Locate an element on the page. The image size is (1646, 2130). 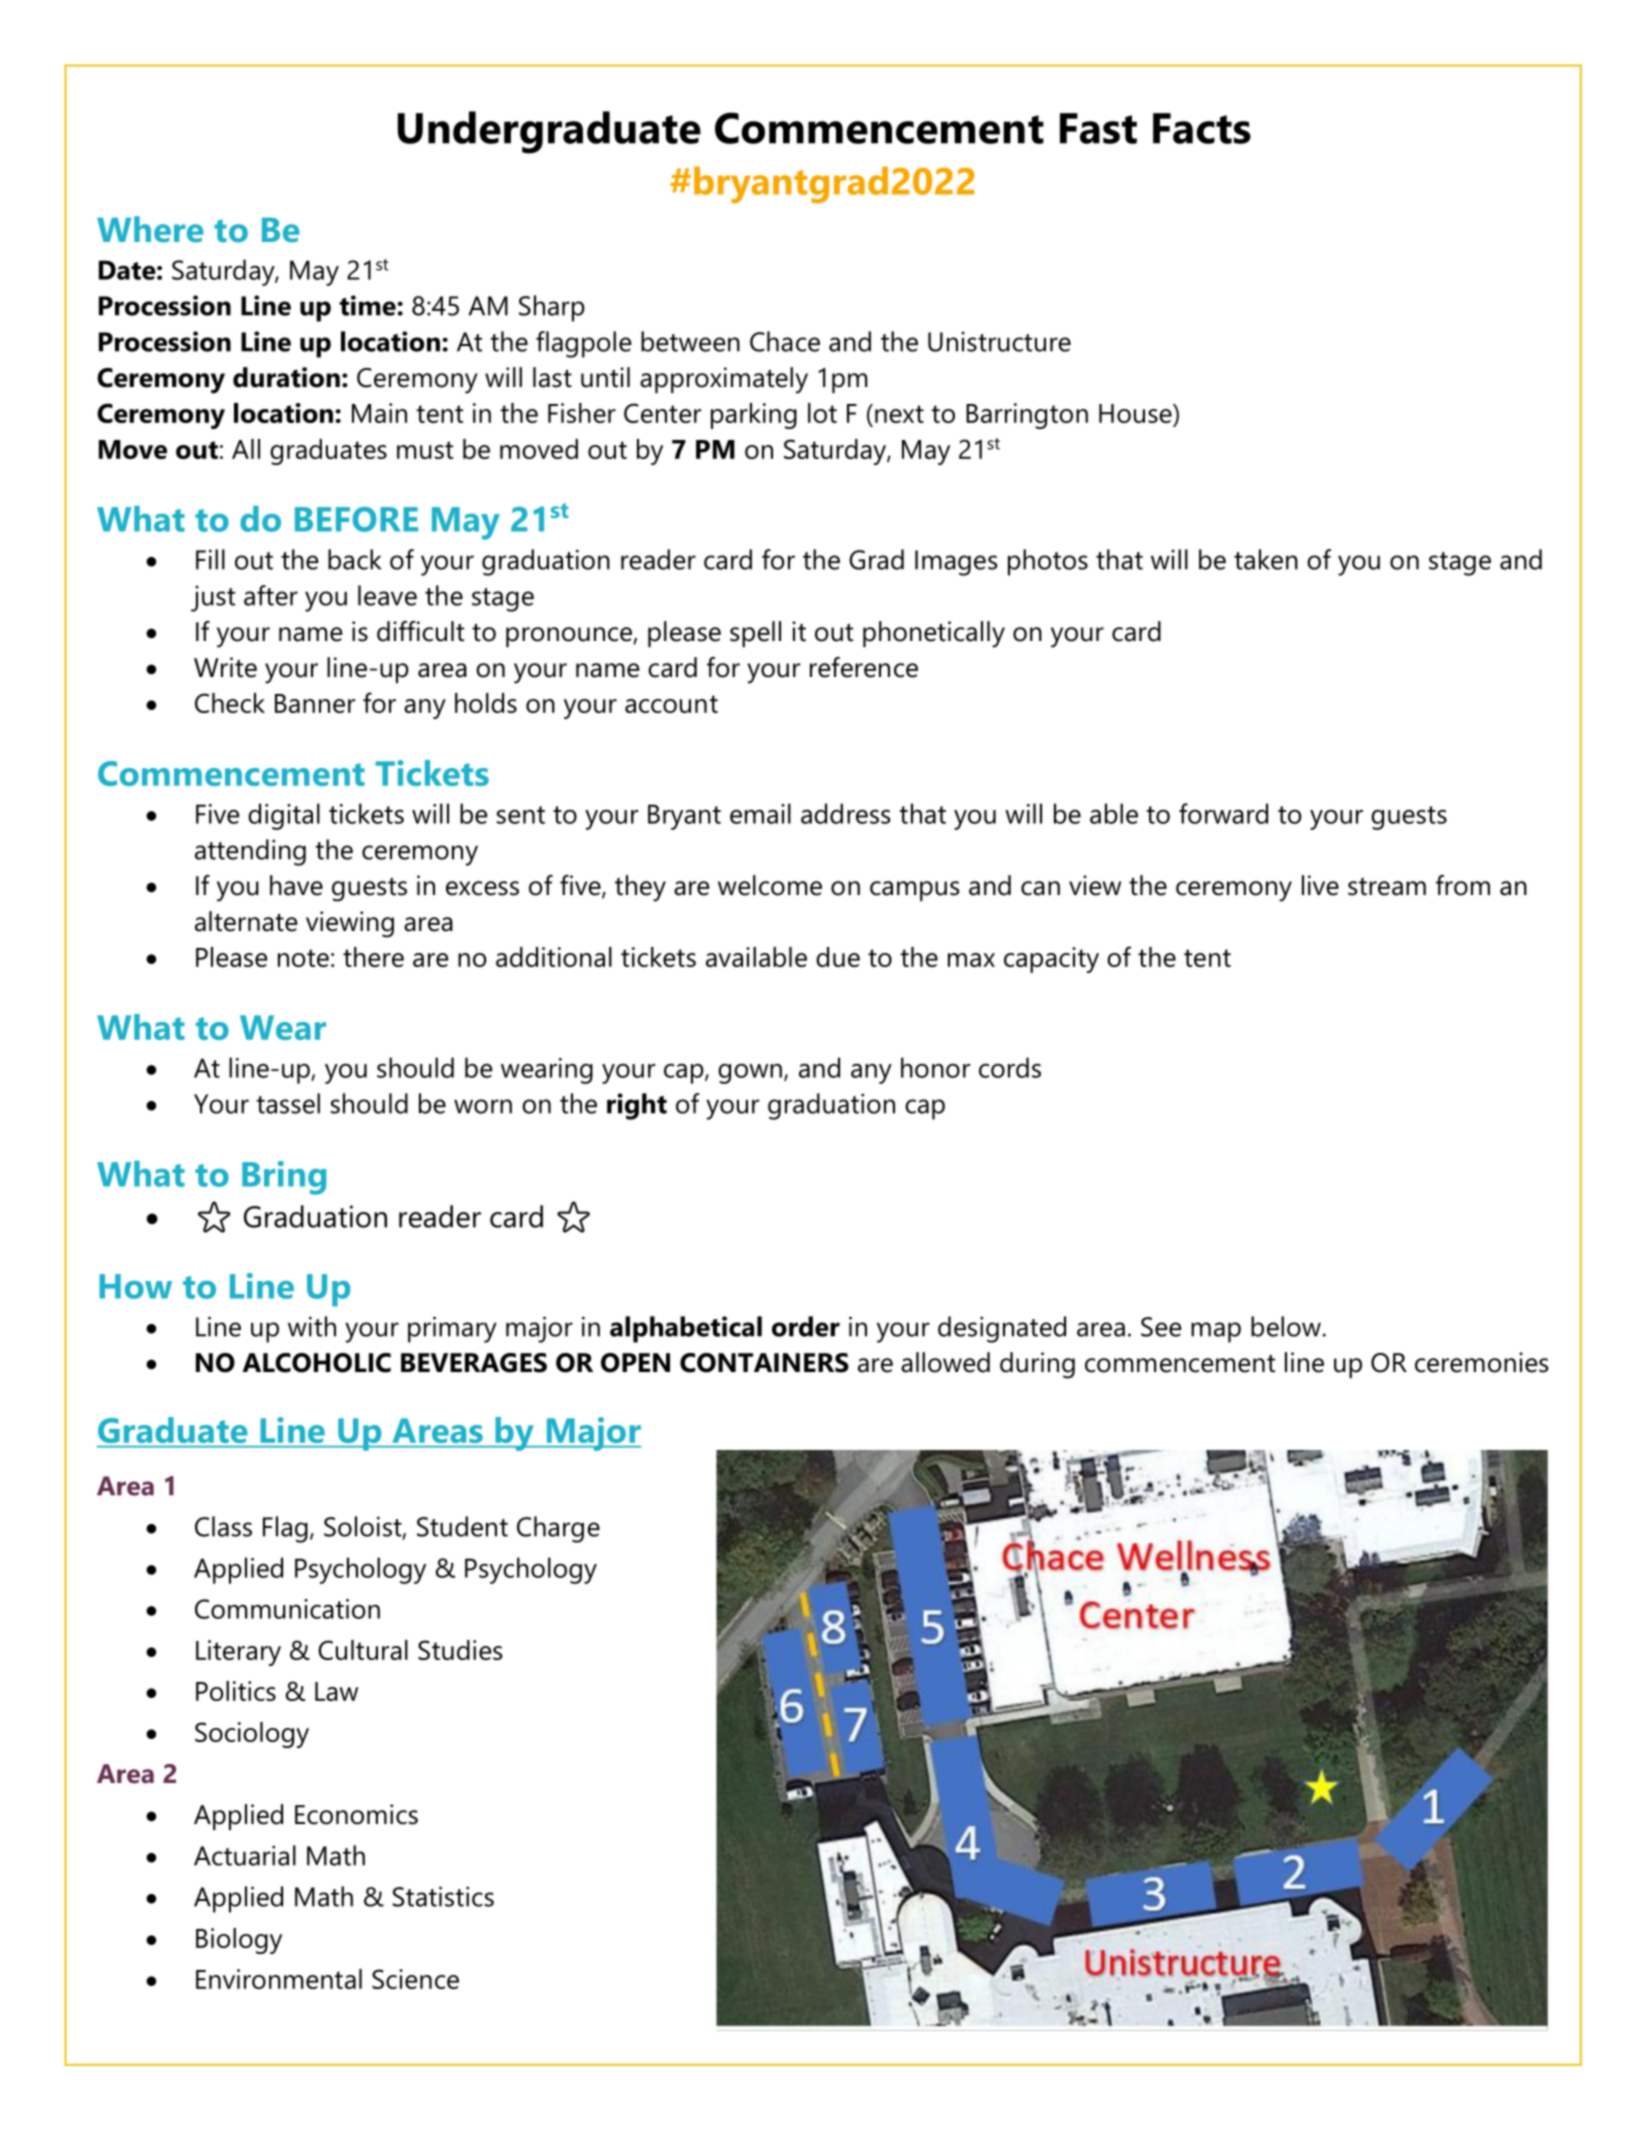
live is located at coordinates (1320, 885).
